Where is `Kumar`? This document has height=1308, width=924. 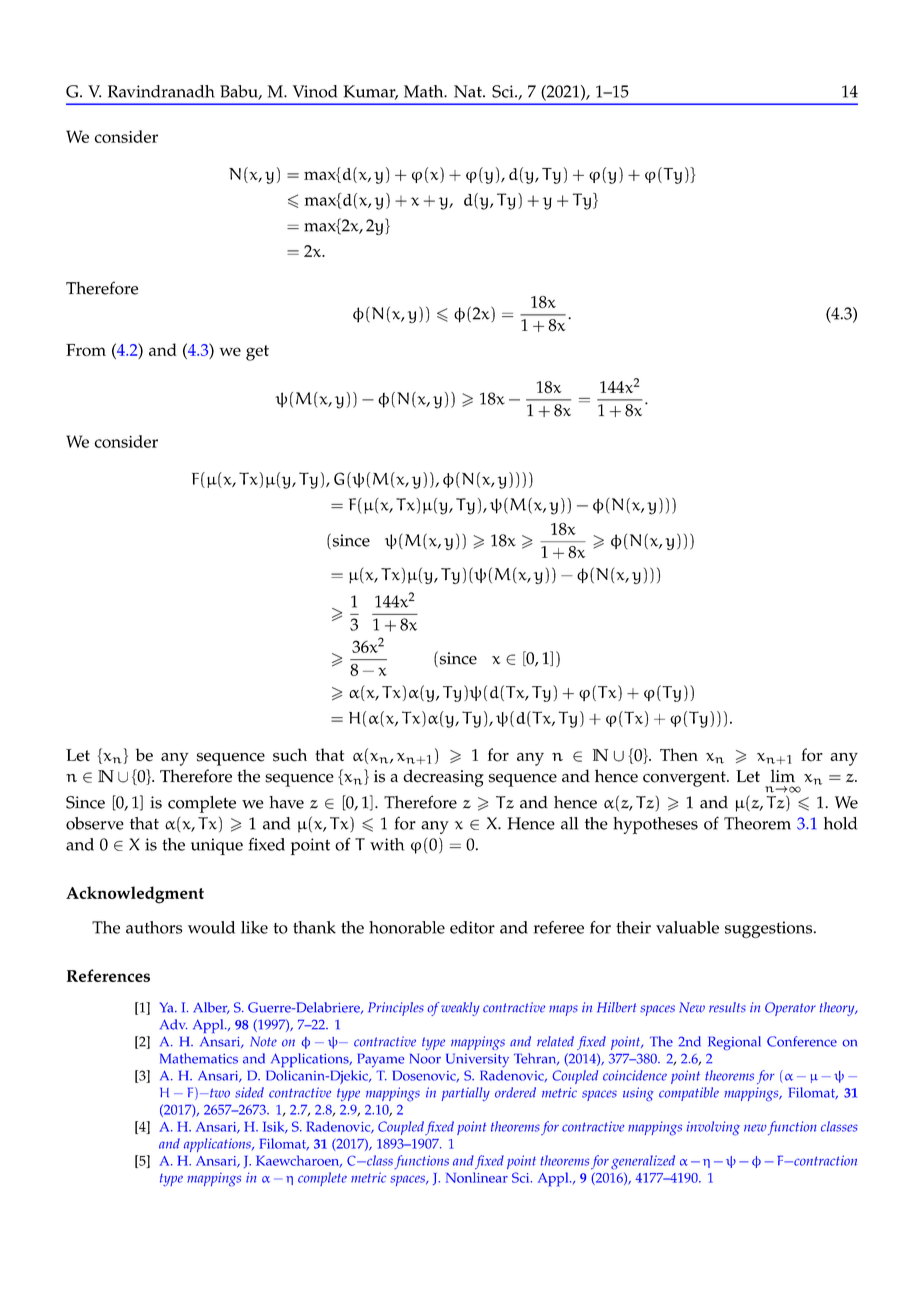
Kumar is located at coordinates (370, 92).
